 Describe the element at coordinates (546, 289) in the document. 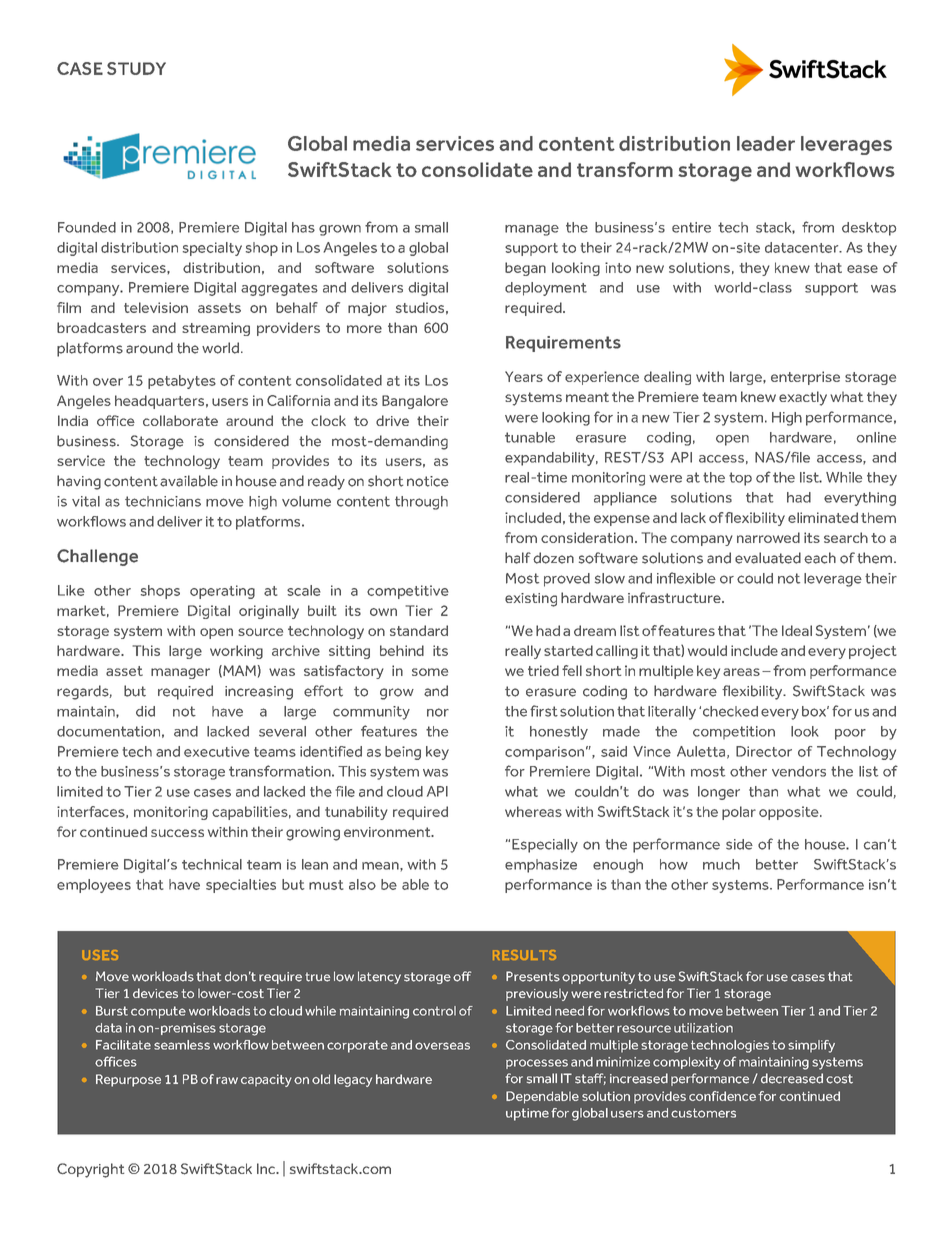

I see `deployment` at that location.
